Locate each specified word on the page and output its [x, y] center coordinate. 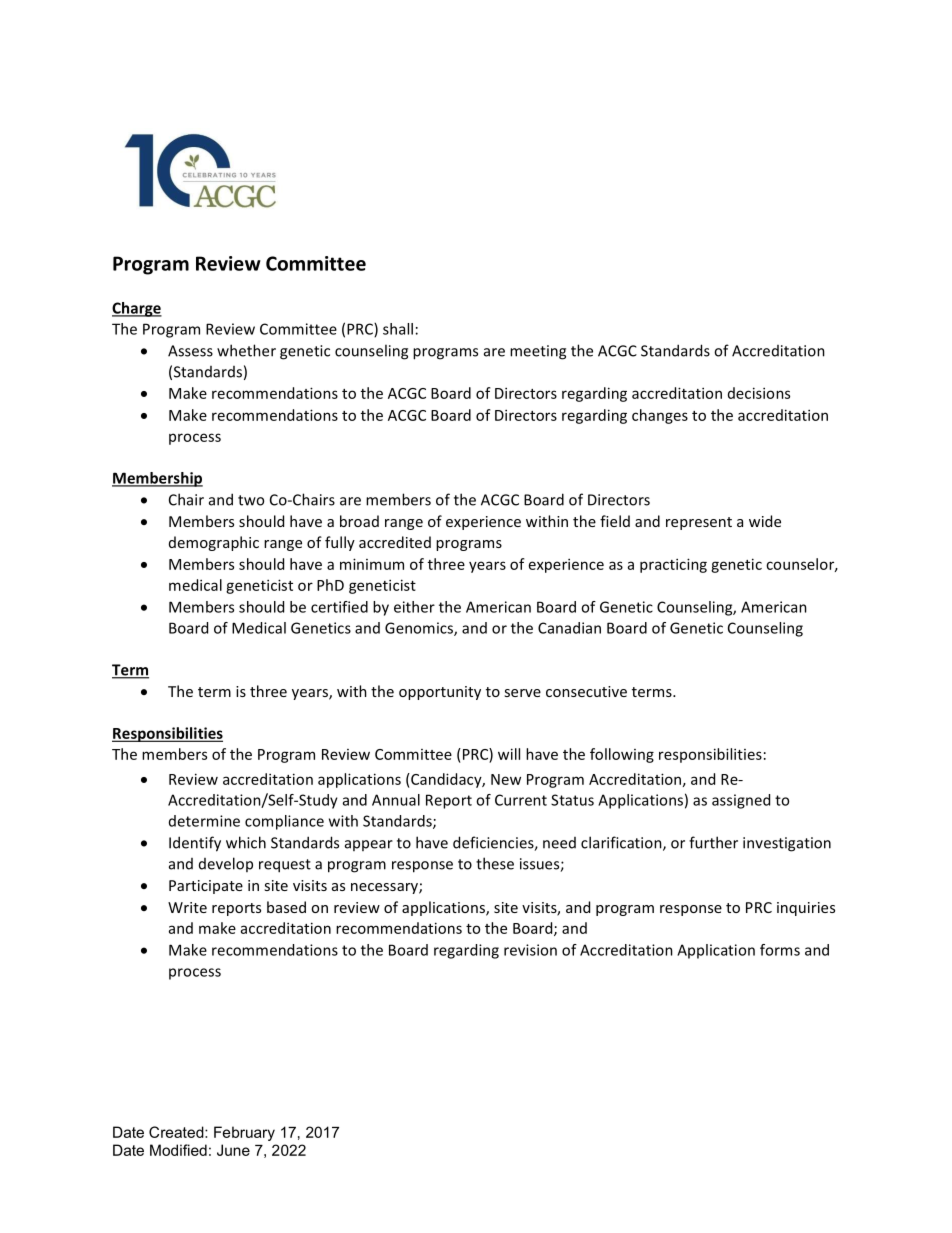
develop [226, 864]
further [713, 842]
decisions [759, 393]
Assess [190, 351]
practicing [673, 565]
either [414, 607]
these [495, 863]
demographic [214, 543]
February [244, 1133]
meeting [538, 352]
